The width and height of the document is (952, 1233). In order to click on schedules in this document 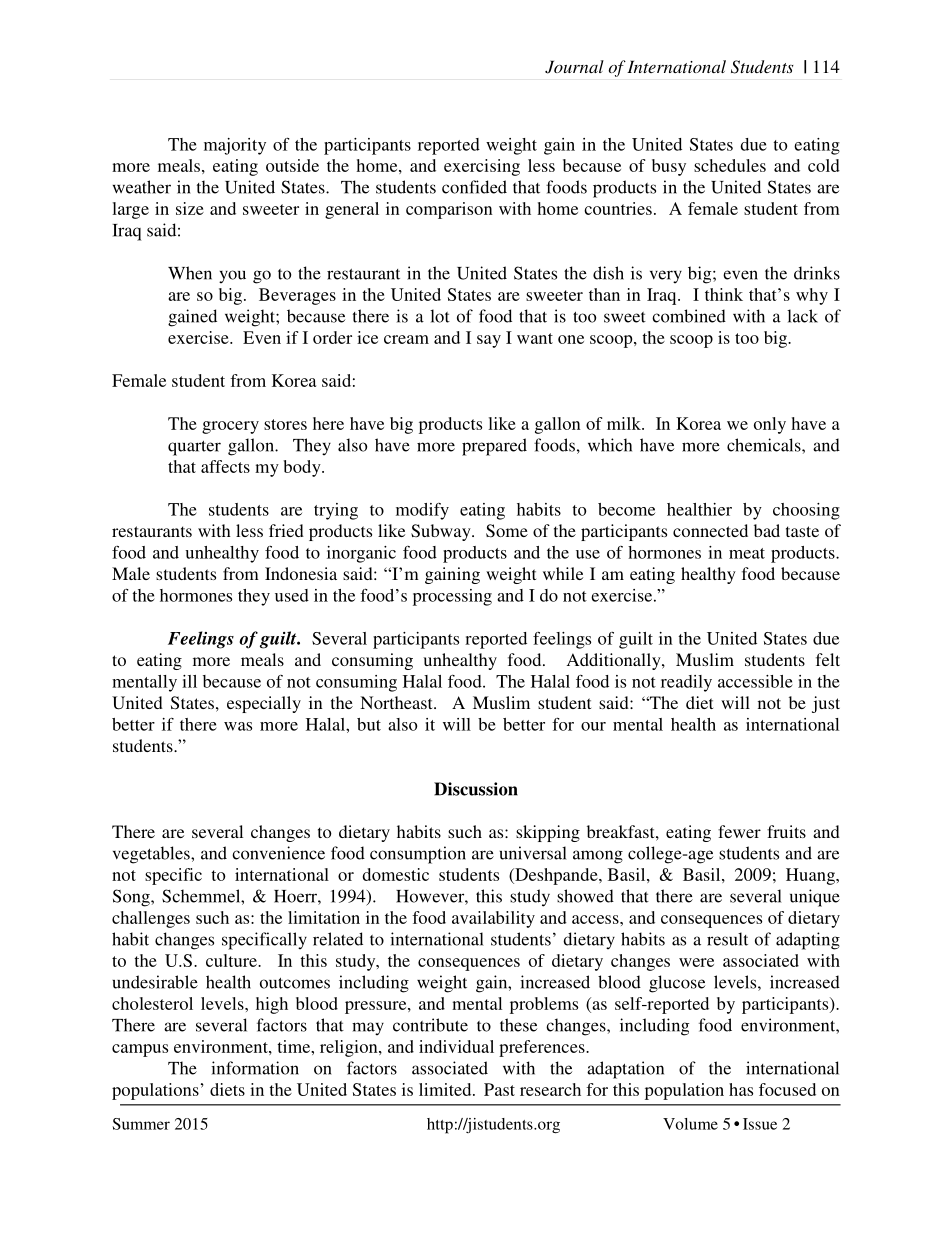, I will do `click(730, 165)`.
